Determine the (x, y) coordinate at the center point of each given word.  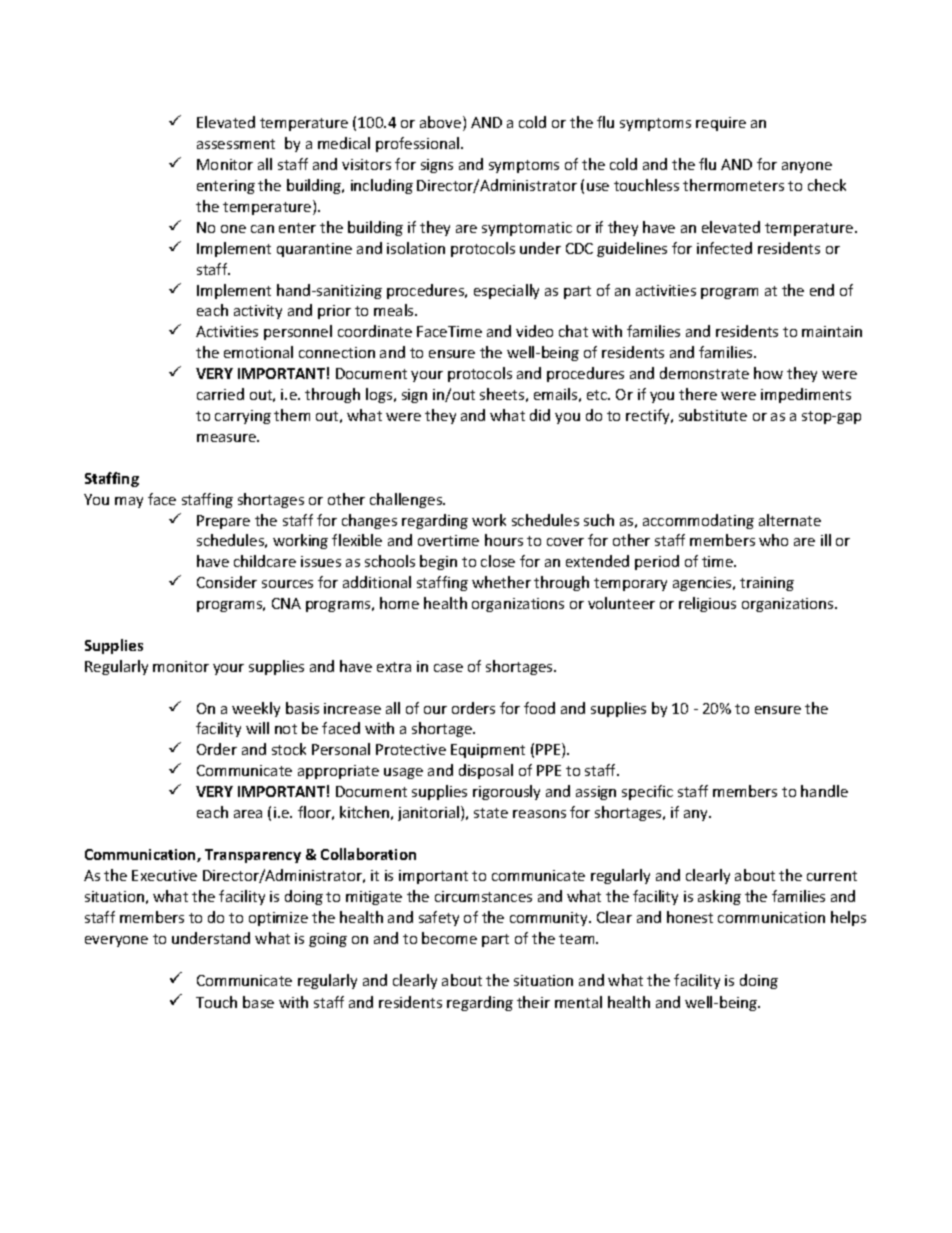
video (534, 331)
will (257, 728)
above (442, 123)
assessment (236, 144)
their (533, 1002)
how (768, 373)
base (258, 1002)
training (767, 584)
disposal (486, 771)
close (498, 561)
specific (647, 792)
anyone (807, 167)
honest (690, 917)
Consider (227, 582)
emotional (258, 352)
